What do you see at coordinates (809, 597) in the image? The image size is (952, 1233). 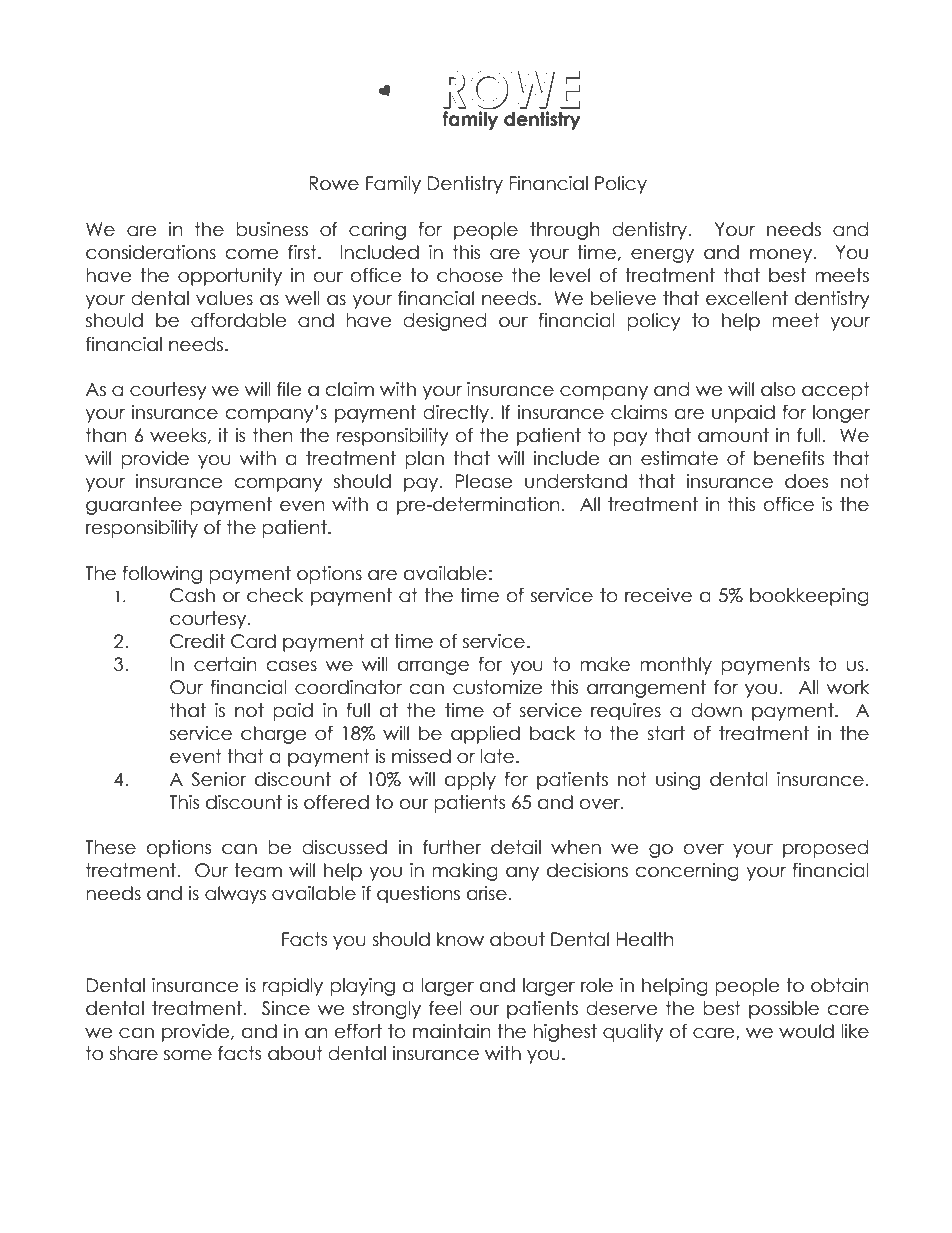 I see `bookkeeping` at bounding box center [809, 597].
